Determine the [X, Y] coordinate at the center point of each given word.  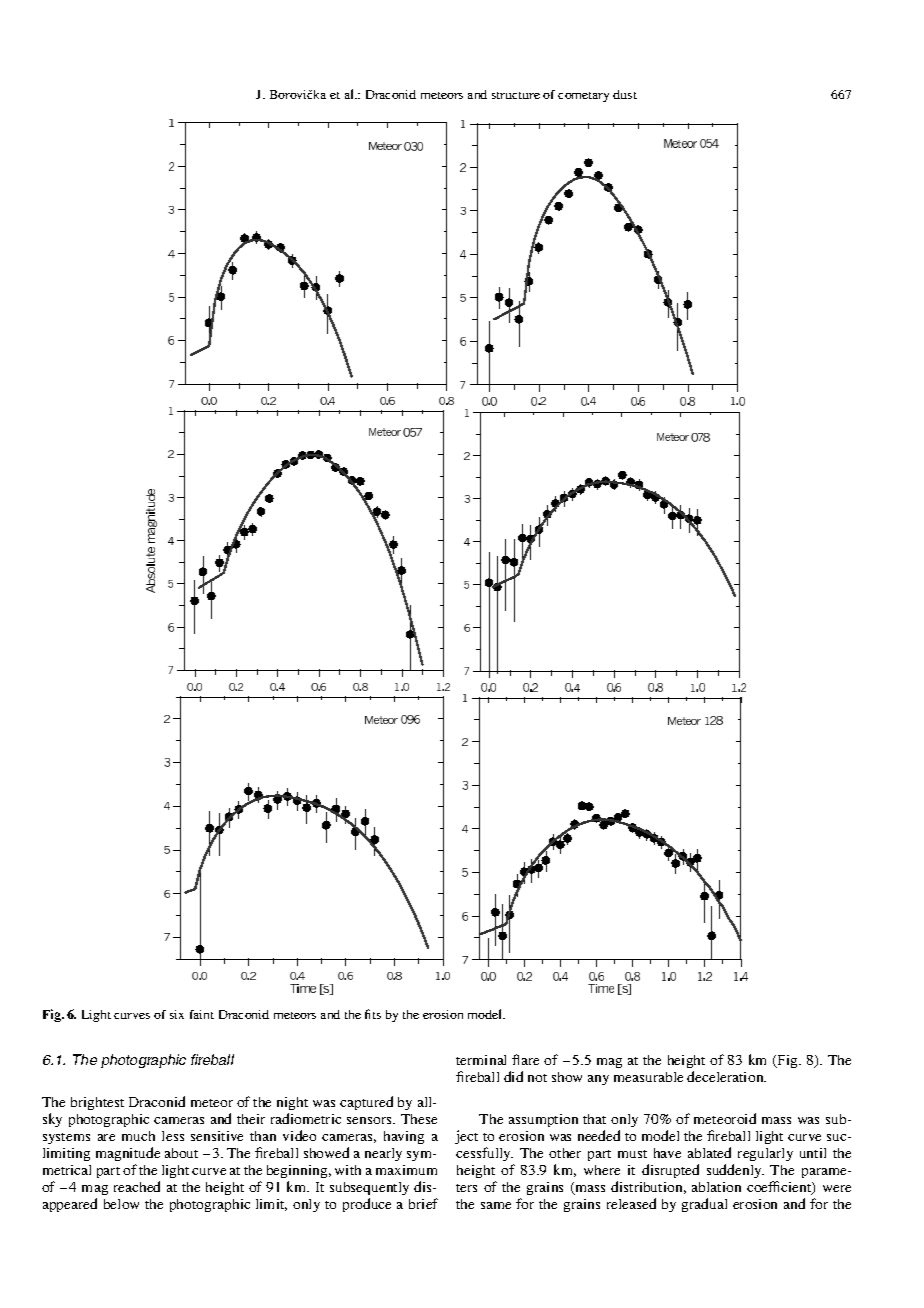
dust [625, 94]
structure [516, 95]
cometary [583, 97]
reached [137, 1186]
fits [373, 1014]
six [177, 1014]
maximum [406, 1170]
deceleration [726, 1076]
